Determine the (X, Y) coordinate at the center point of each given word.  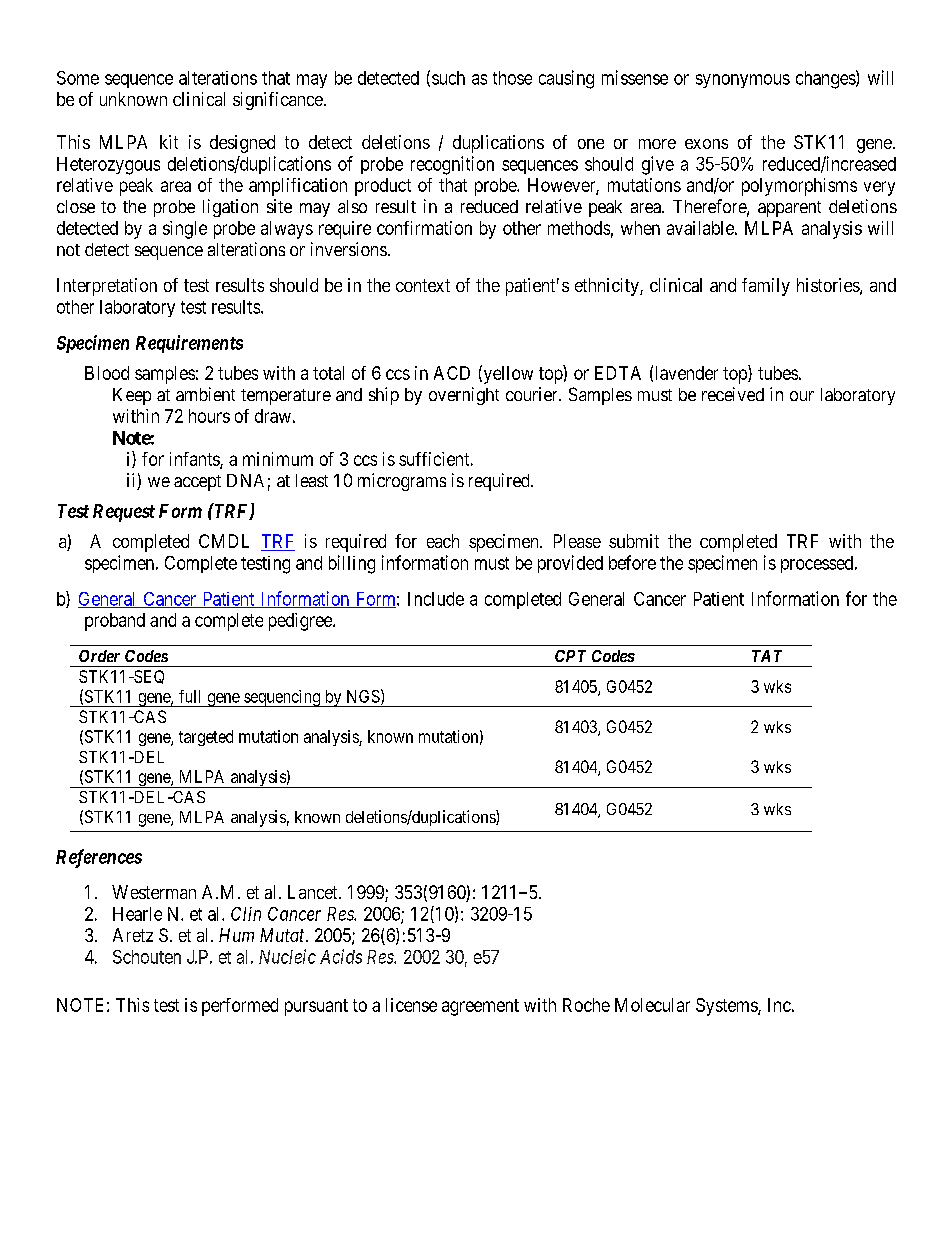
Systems (727, 1007)
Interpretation (107, 287)
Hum (236, 935)
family (766, 287)
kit (169, 142)
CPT (570, 656)
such (448, 78)
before (632, 562)
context (423, 285)
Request (124, 513)
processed (818, 564)
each (443, 541)
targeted (206, 738)
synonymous (743, 81)
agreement (480, 1007)
